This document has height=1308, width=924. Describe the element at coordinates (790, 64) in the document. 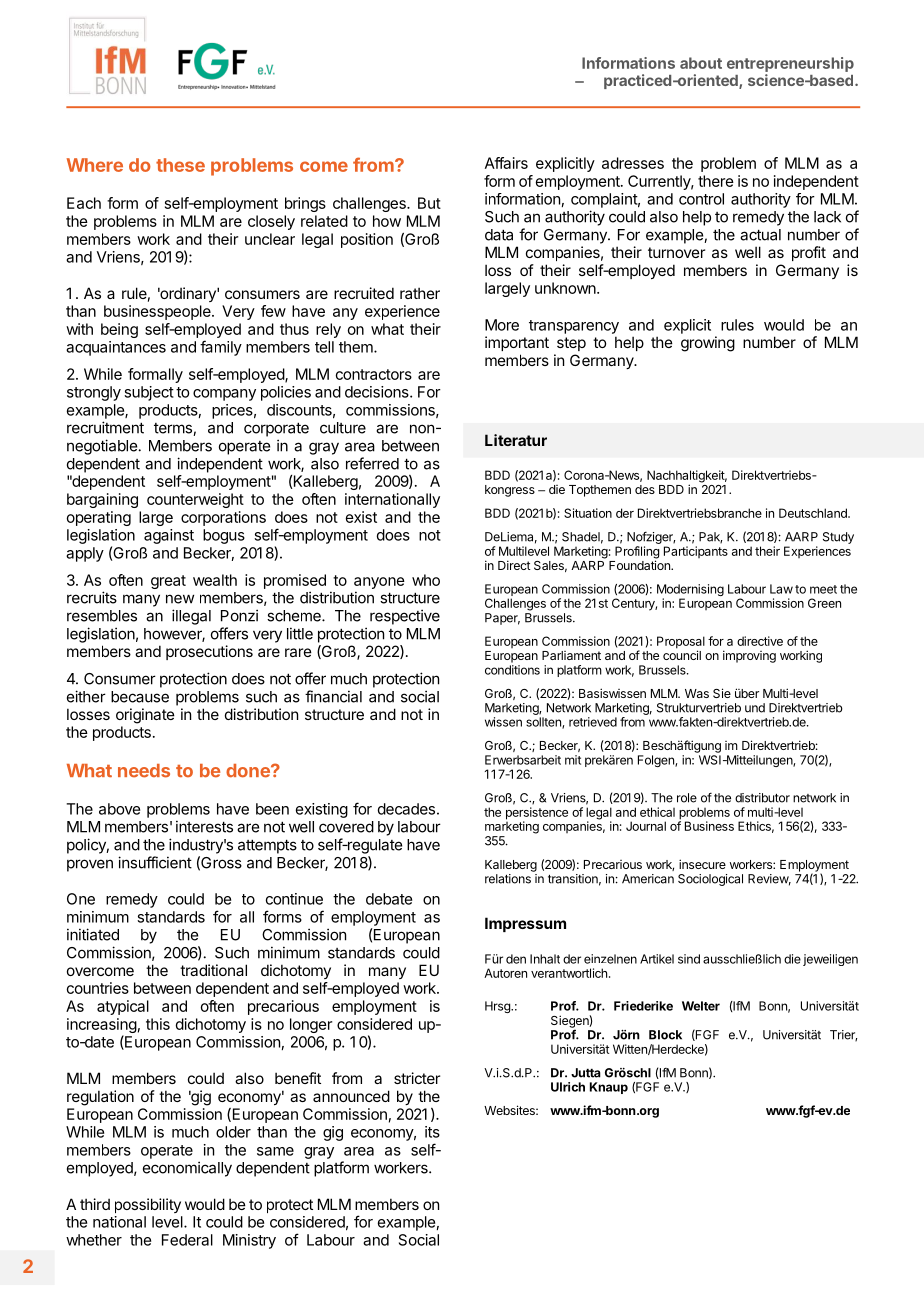

I see `entrepreneurship` at that location.
